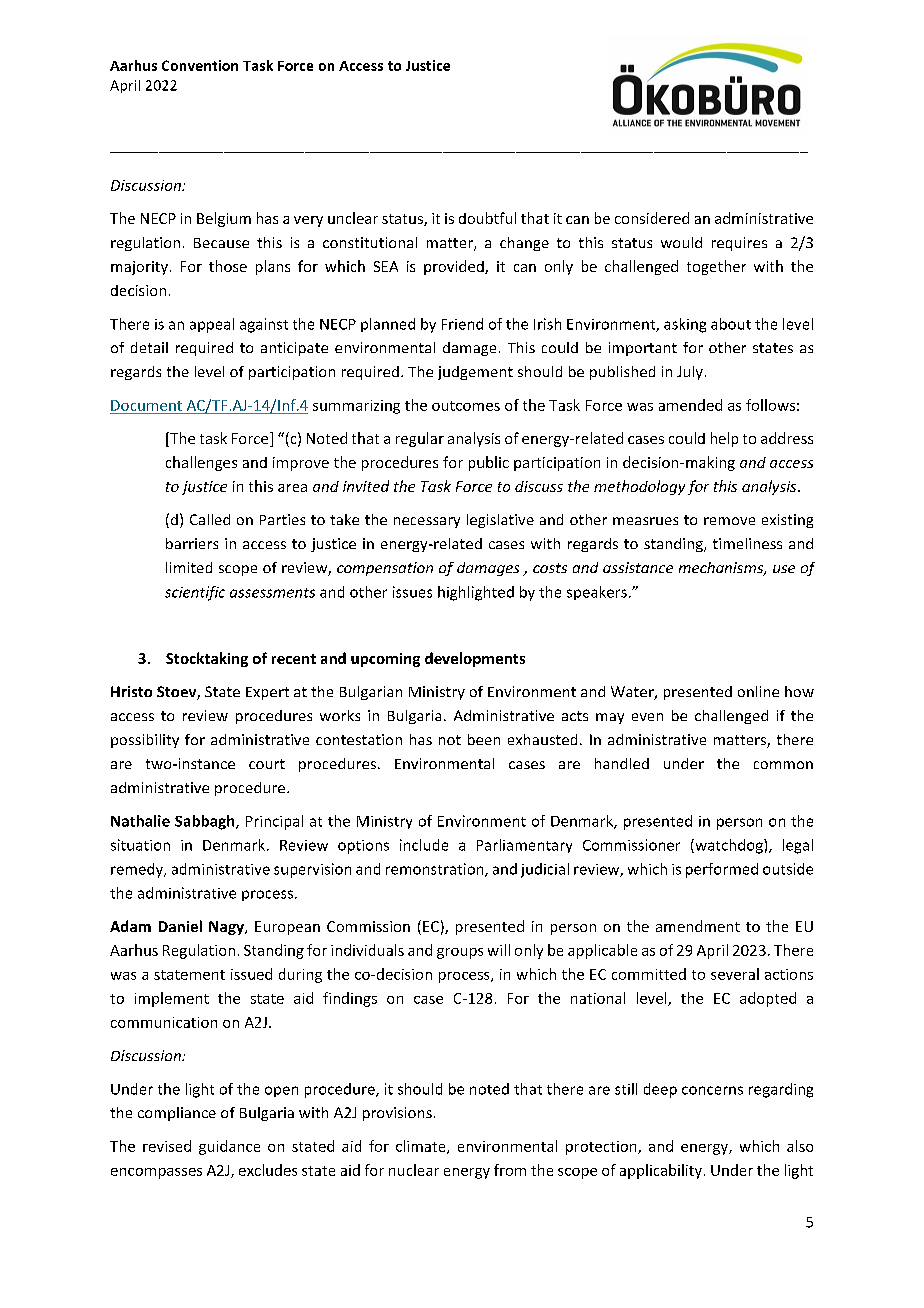 The image size is (924, 1308). Describe the element at coordinates (267, 764) in the screenshot. I see `court` at that location.
